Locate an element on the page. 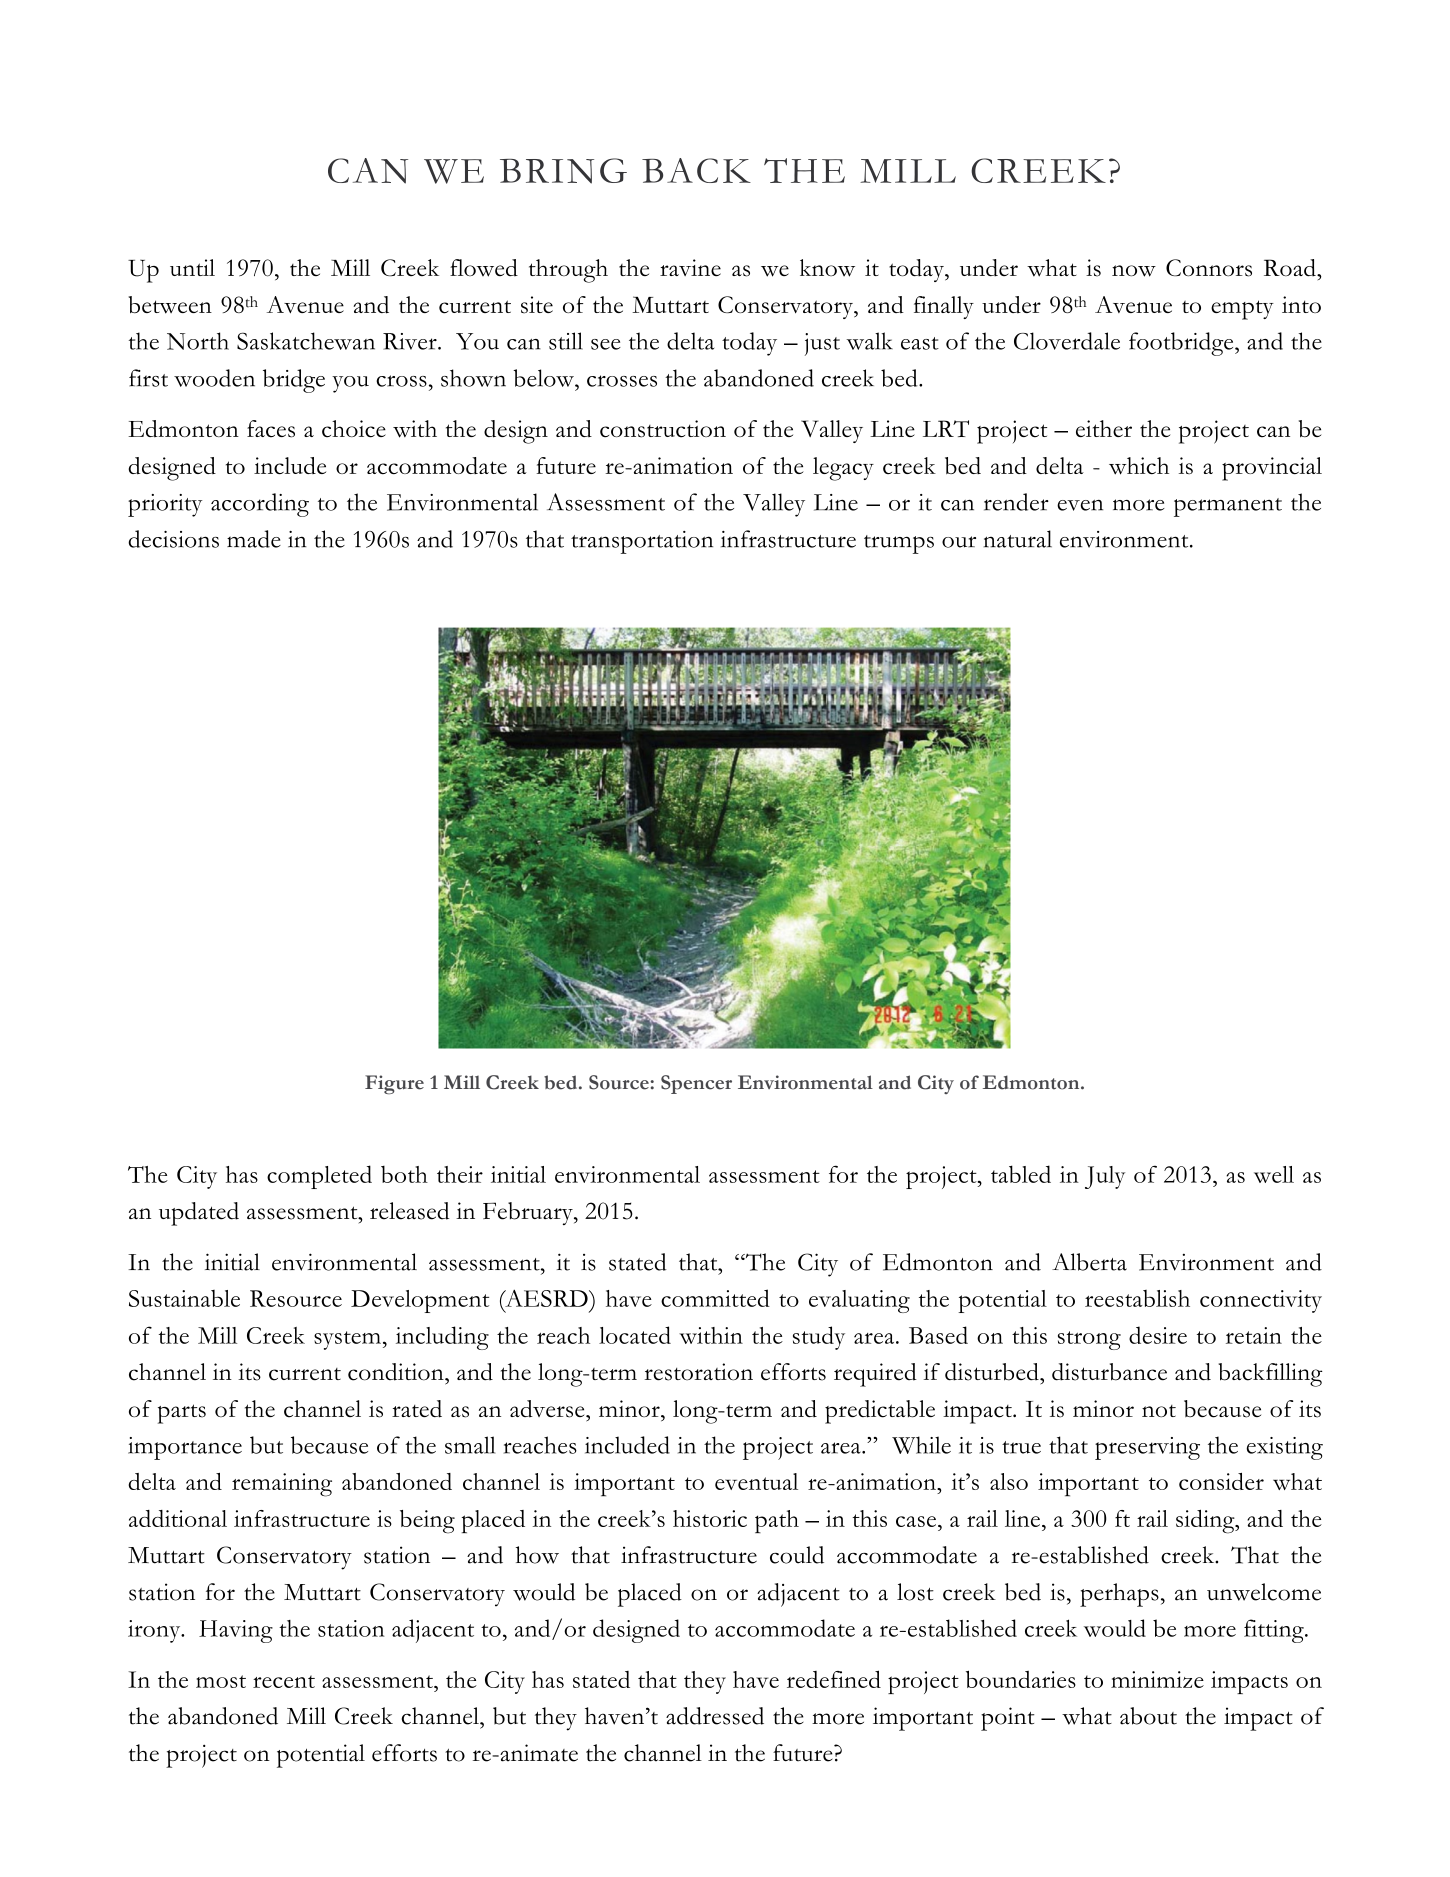  July is located at coordinates (1105, 1177).
